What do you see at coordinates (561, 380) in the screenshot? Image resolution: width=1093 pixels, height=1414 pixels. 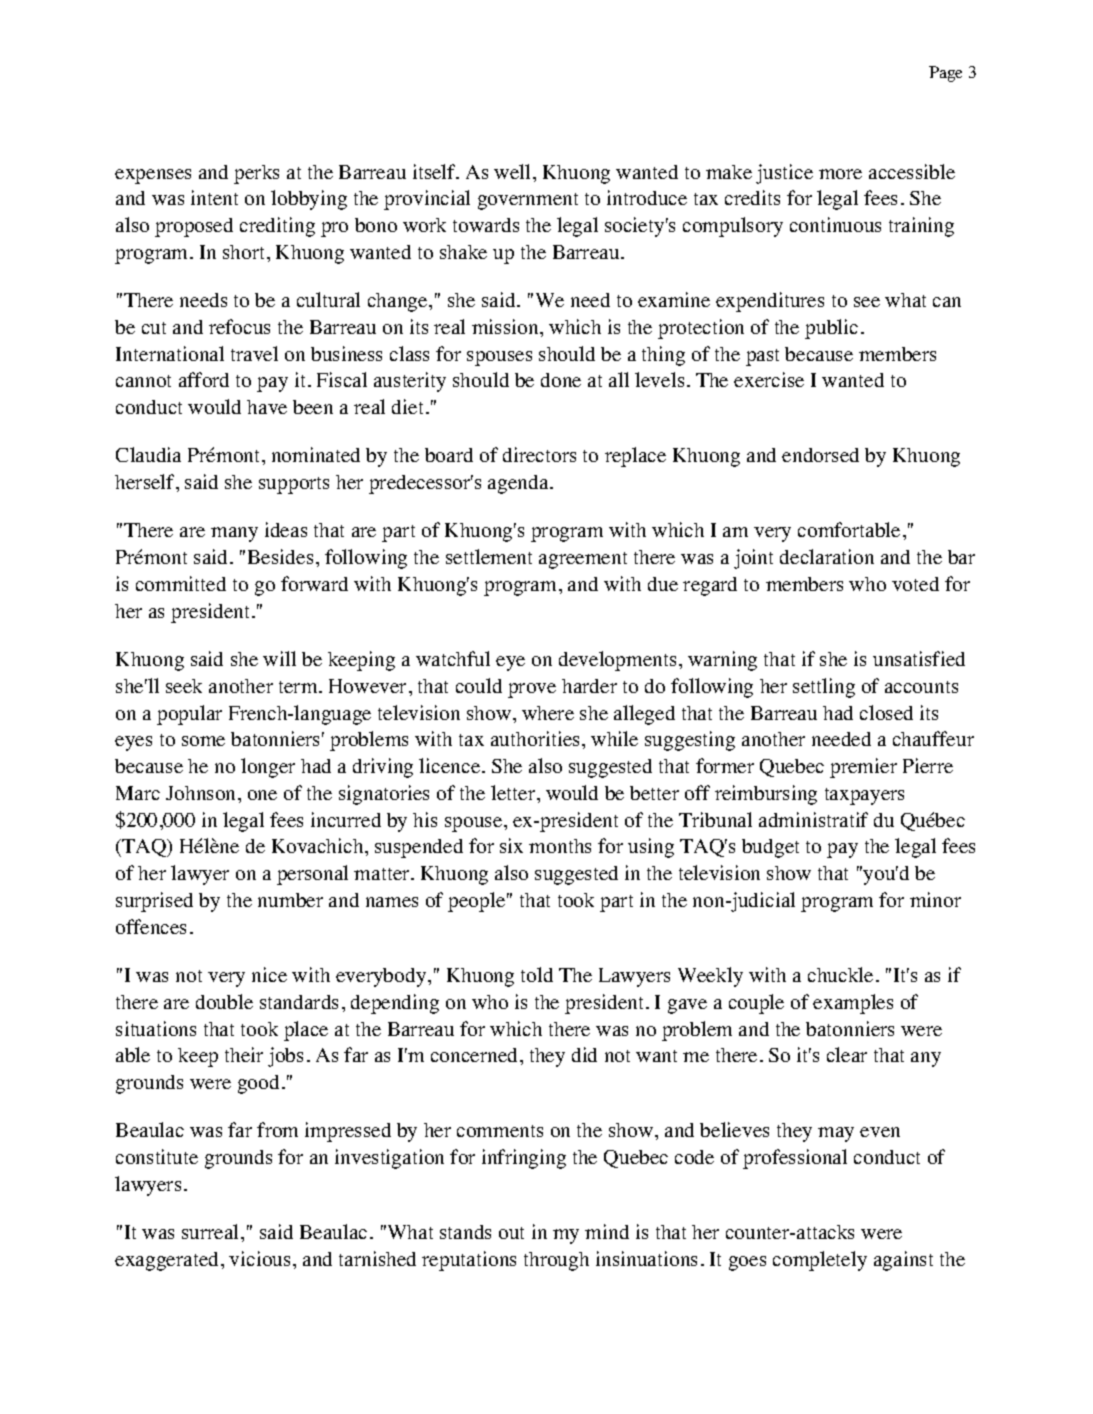 I see `done` at bounding box center [561, 380].
